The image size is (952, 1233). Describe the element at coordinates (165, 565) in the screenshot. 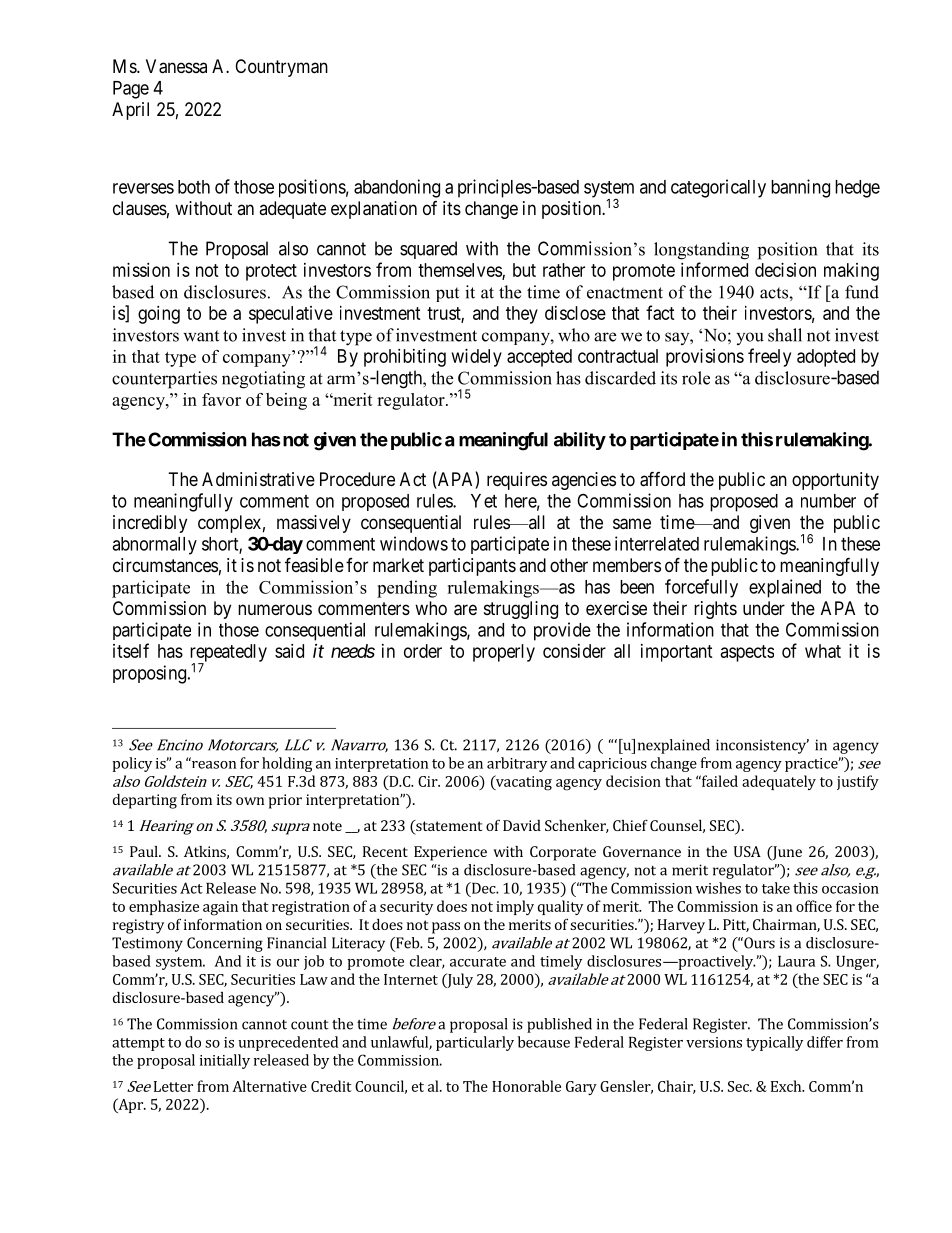

I see `circumstances` at that location.
